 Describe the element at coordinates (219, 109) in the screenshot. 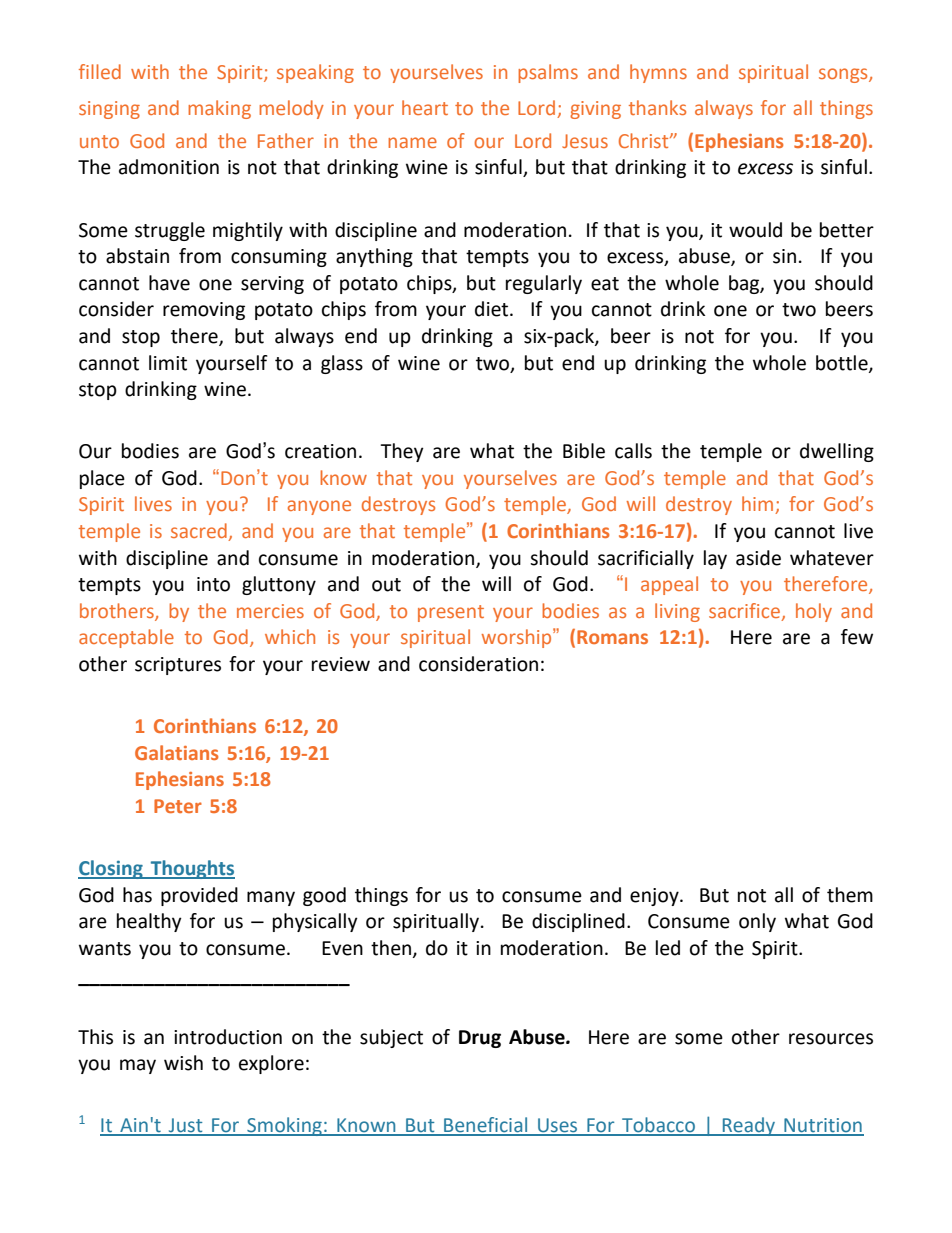

I see `making` at that location.
